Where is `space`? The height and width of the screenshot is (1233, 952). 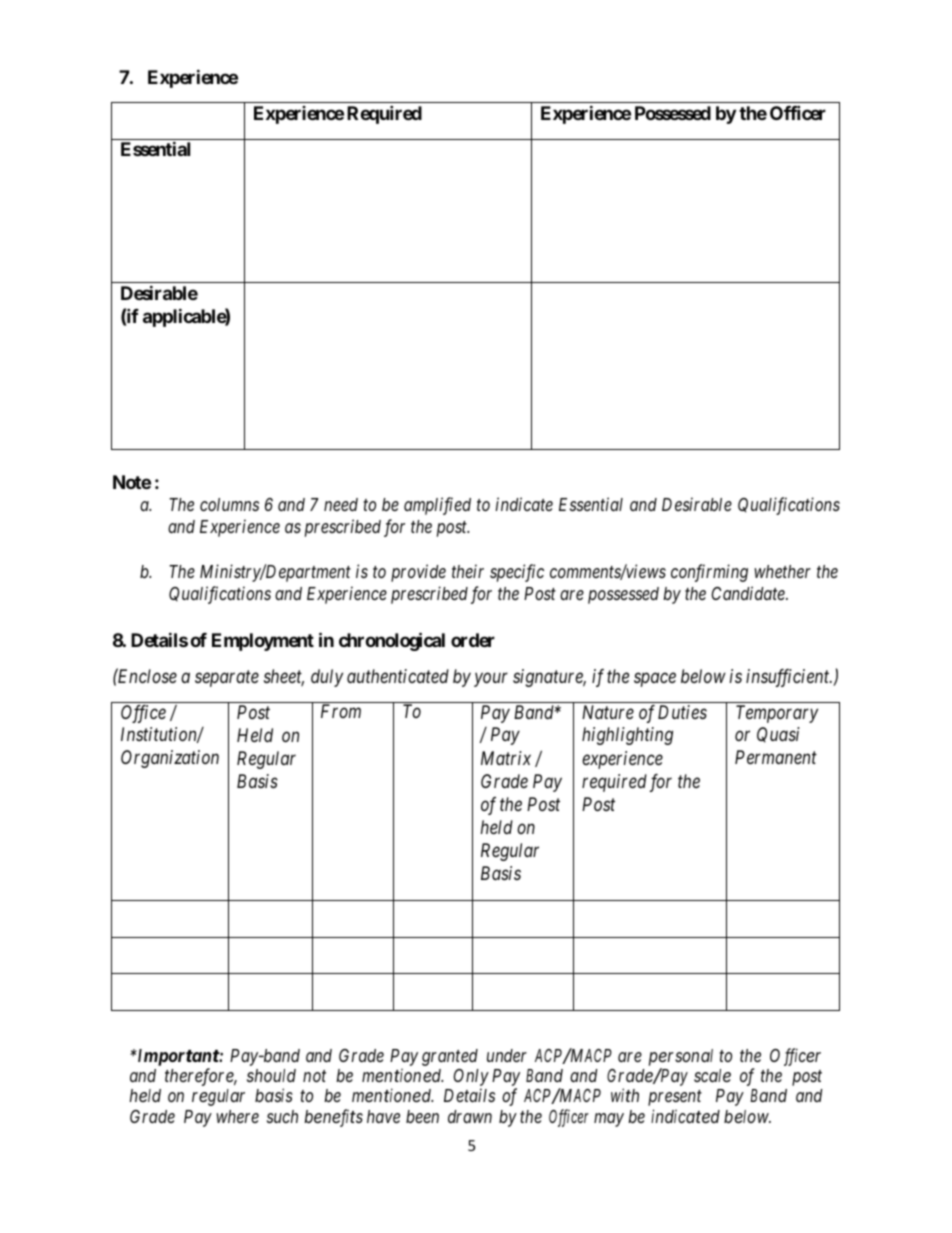
space is located at coordinates (655, 680).
